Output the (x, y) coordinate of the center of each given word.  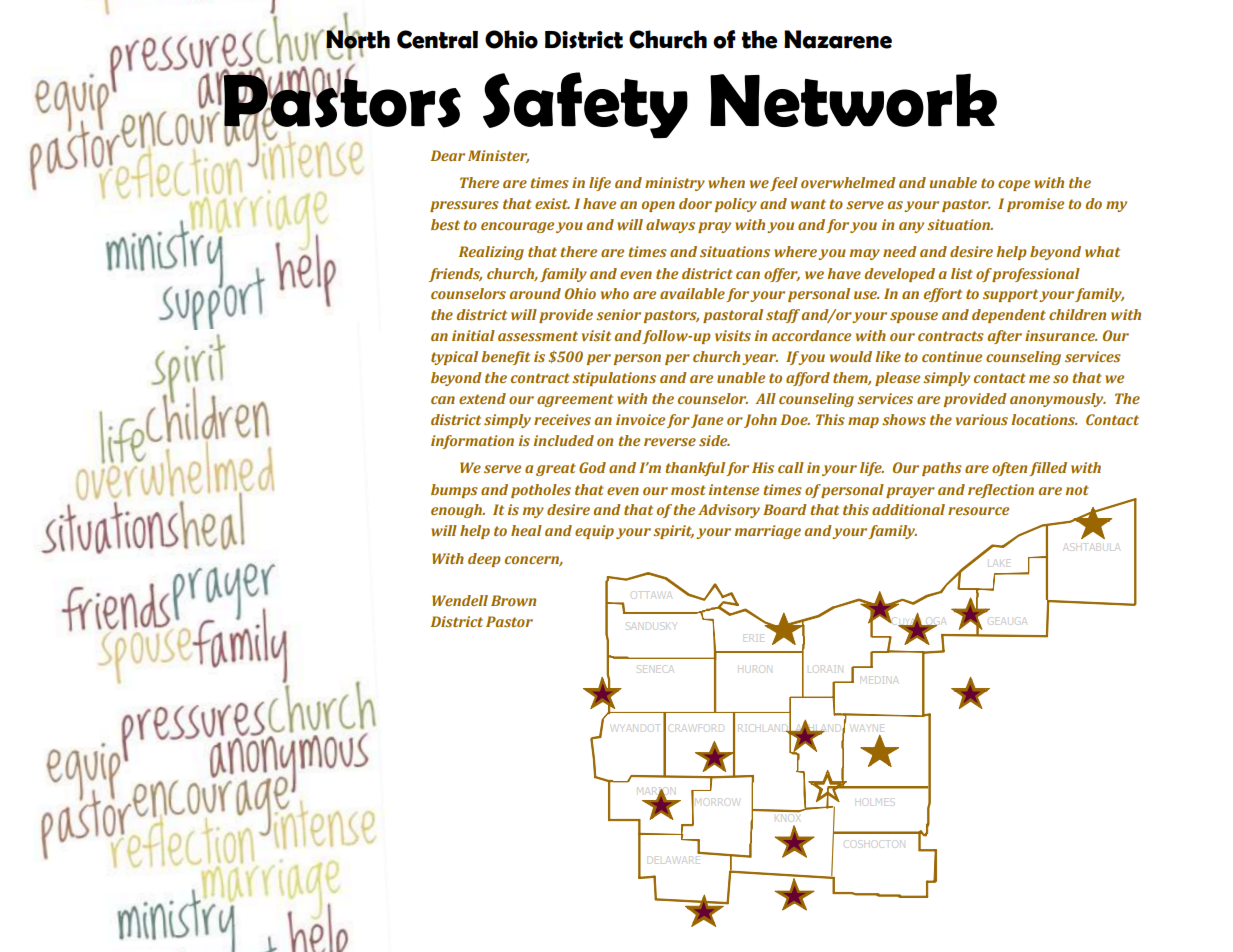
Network (853, 100)
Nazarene (838, 39)
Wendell (460, 600)
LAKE (999, 563)
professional (1036, 275)
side (714, 440)
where (796, 253)
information (472, 442)
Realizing (491, 253)
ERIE (754, 638)
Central (437, 39)
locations (1044, 419)
